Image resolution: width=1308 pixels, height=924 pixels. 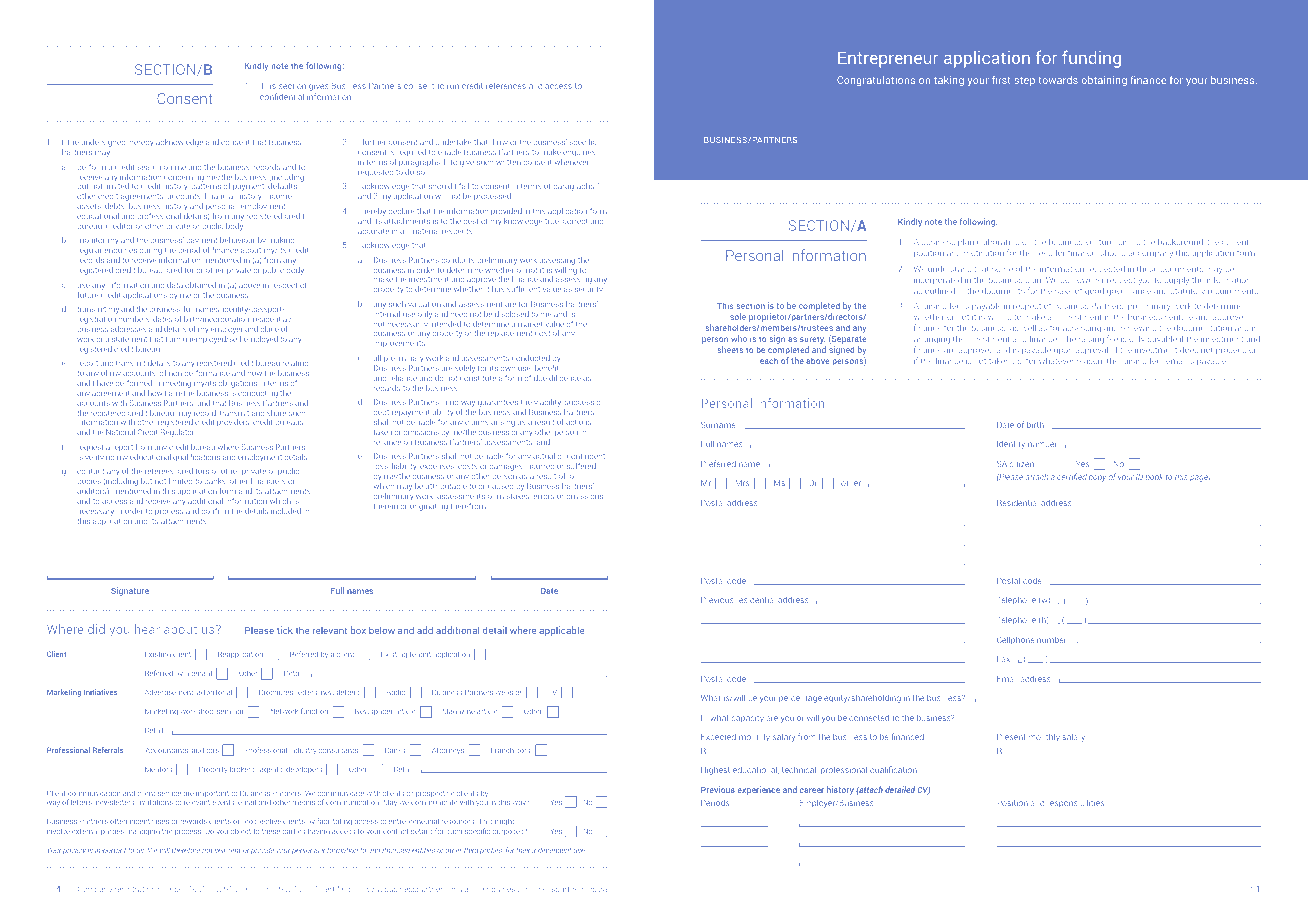 I want to click on independent, so click(x=551, y=850).
